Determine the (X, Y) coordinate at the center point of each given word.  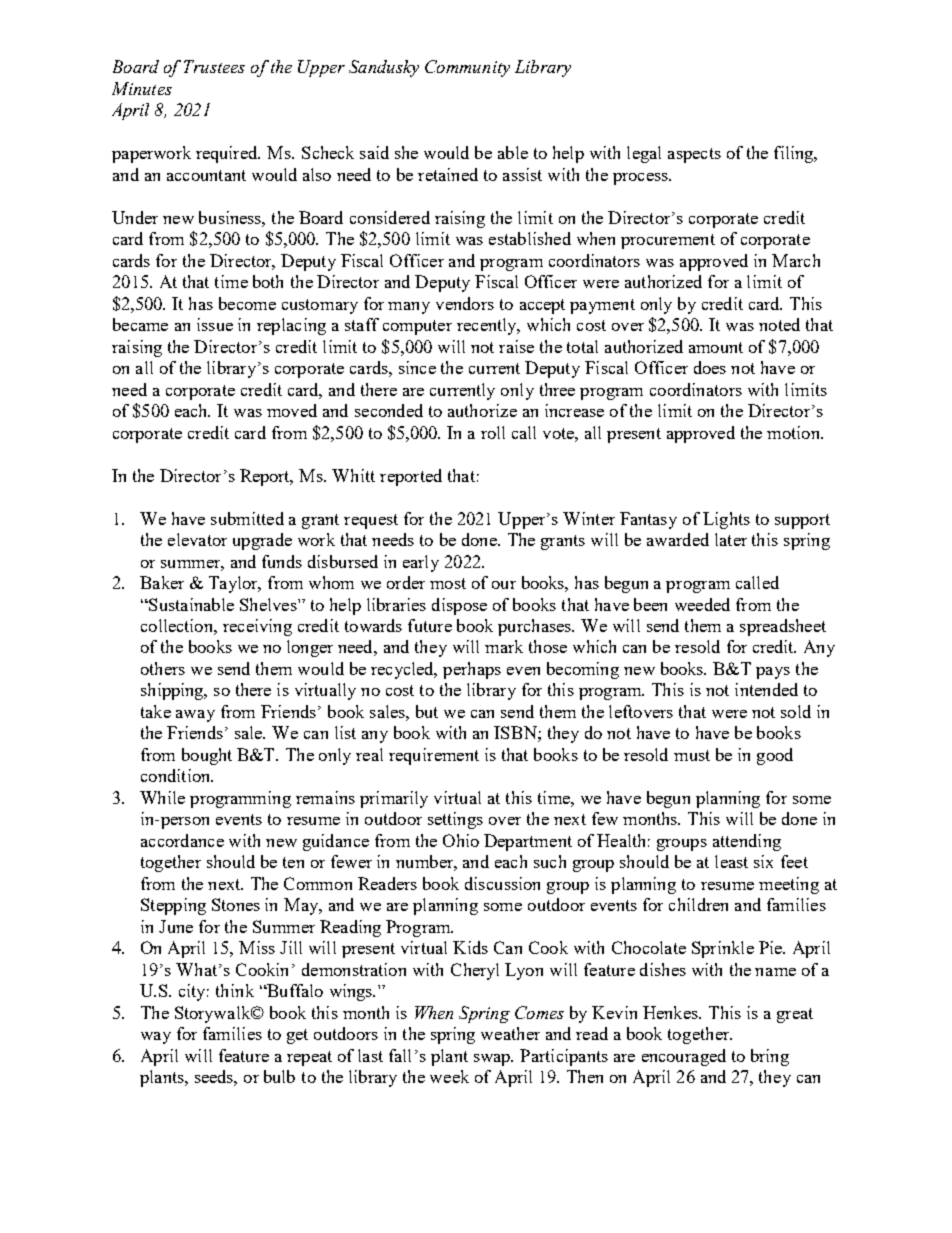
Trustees (214, 66)
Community (467, 68)
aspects (694, 155)
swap (493, 1060)
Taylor (234, 584)
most (448, 583)
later (731, 539)
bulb (279, 1076)
